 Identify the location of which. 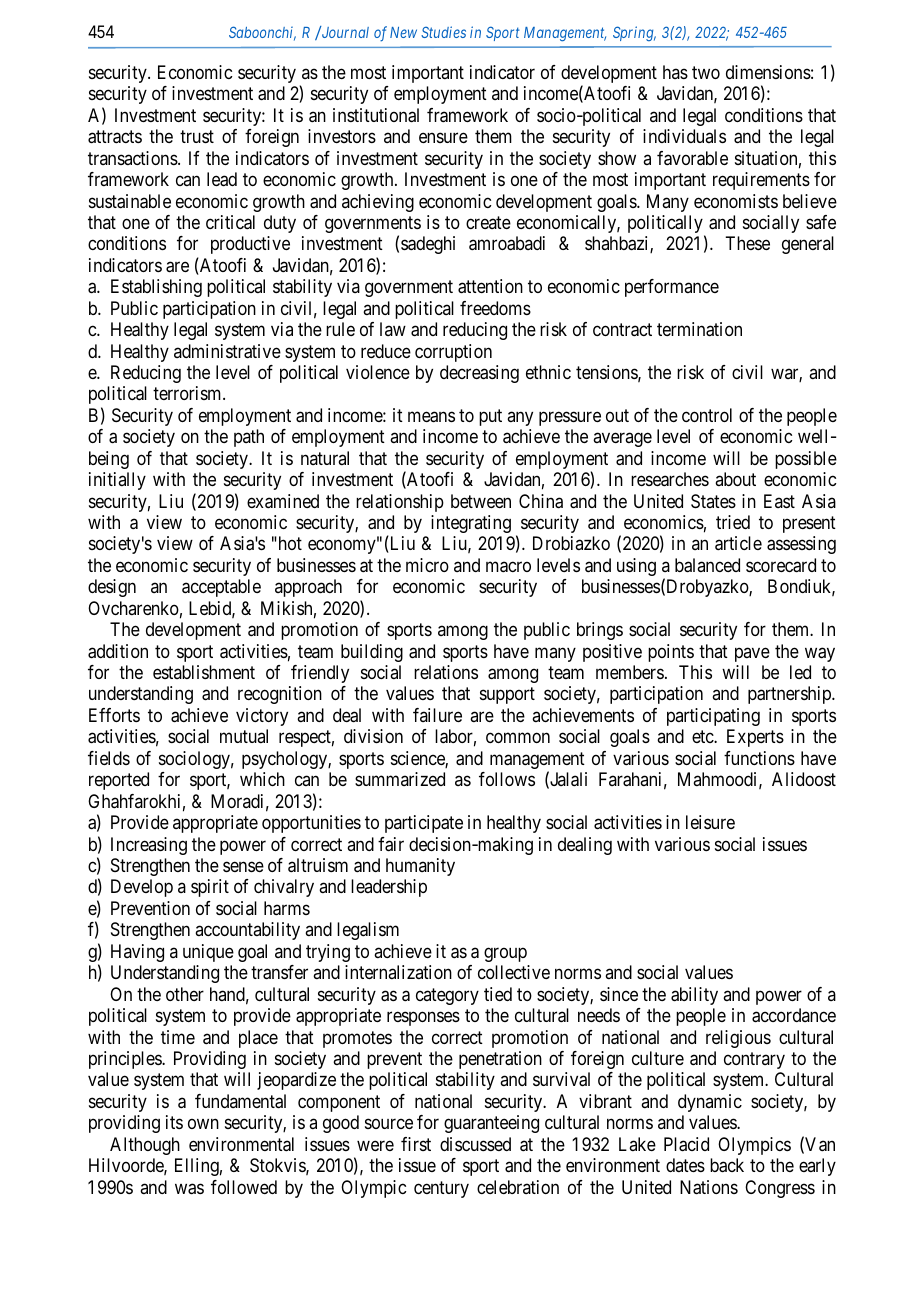
(262, 779).
